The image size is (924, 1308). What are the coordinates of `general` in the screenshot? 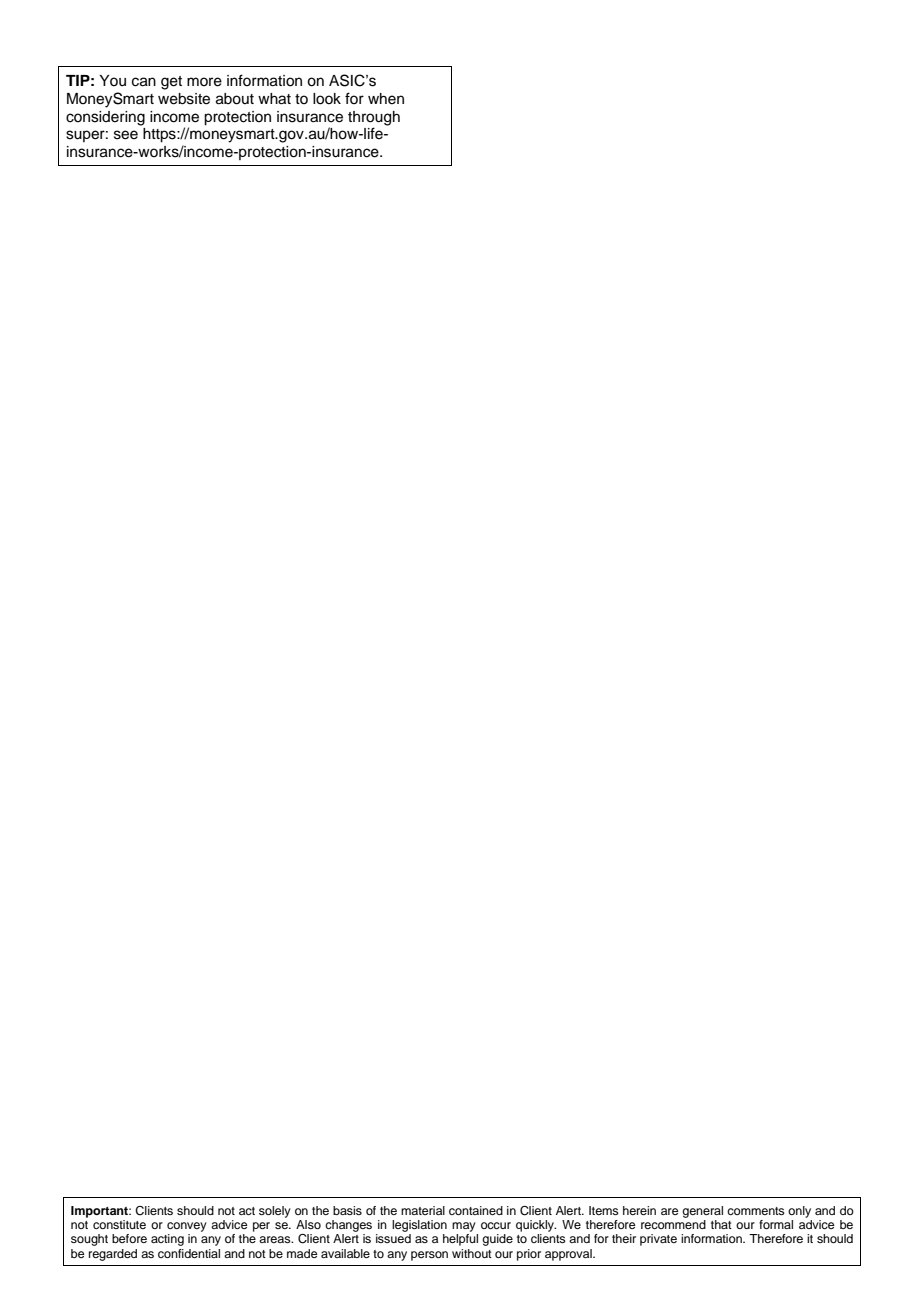 It's located at (702, 1212).
